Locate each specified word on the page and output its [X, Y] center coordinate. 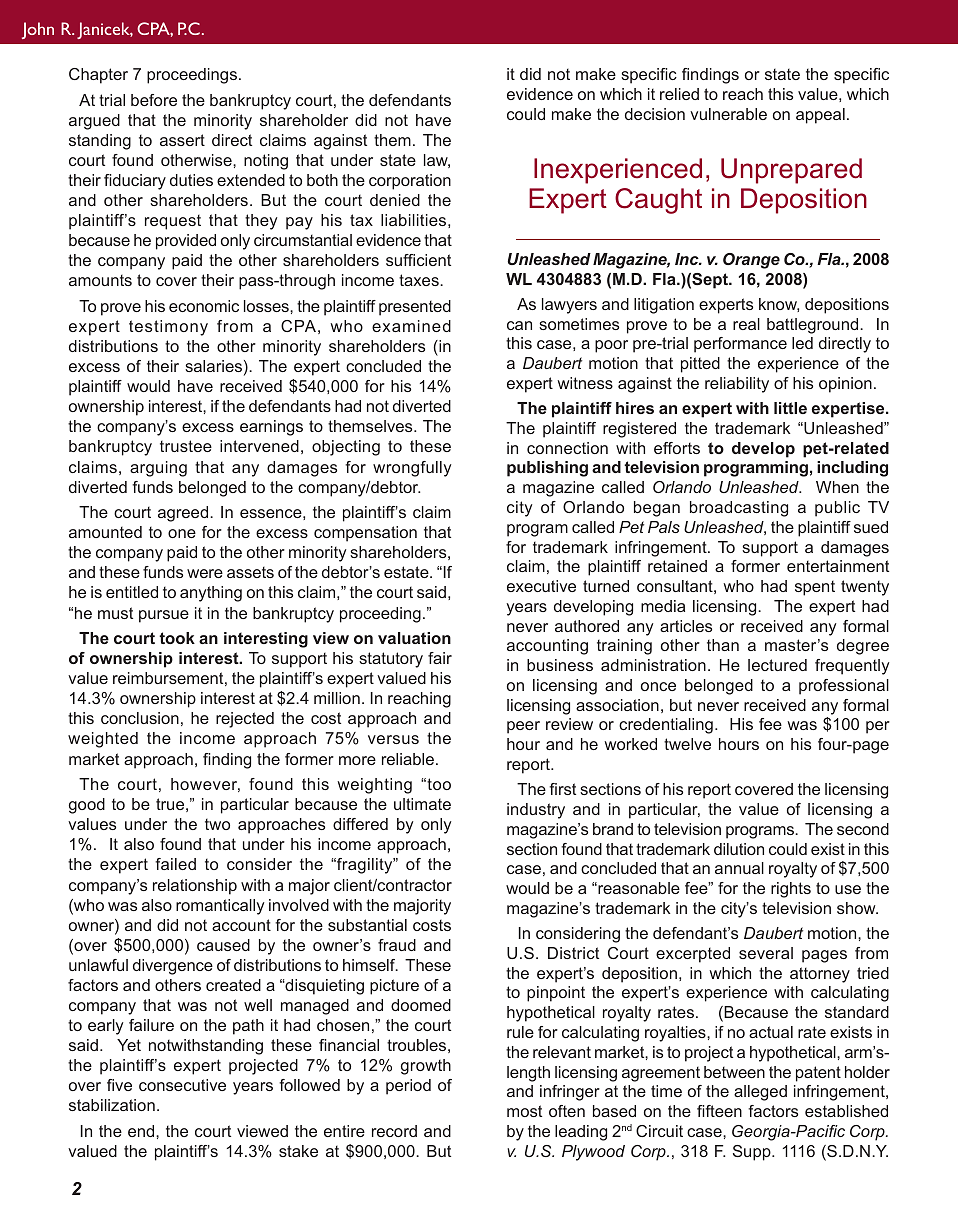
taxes [420, 280]
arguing [158, 469]
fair [440, 658]
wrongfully [412, 469]
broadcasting [739, 509]
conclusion [140, 718]
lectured [777, 665]
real [746, 324]
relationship [195, 887]
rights [791, 890]
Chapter [98, 76]
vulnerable [728, 114]
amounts [100, 280]
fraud [397, 945]
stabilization [112, 1105]
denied [395, 200]
